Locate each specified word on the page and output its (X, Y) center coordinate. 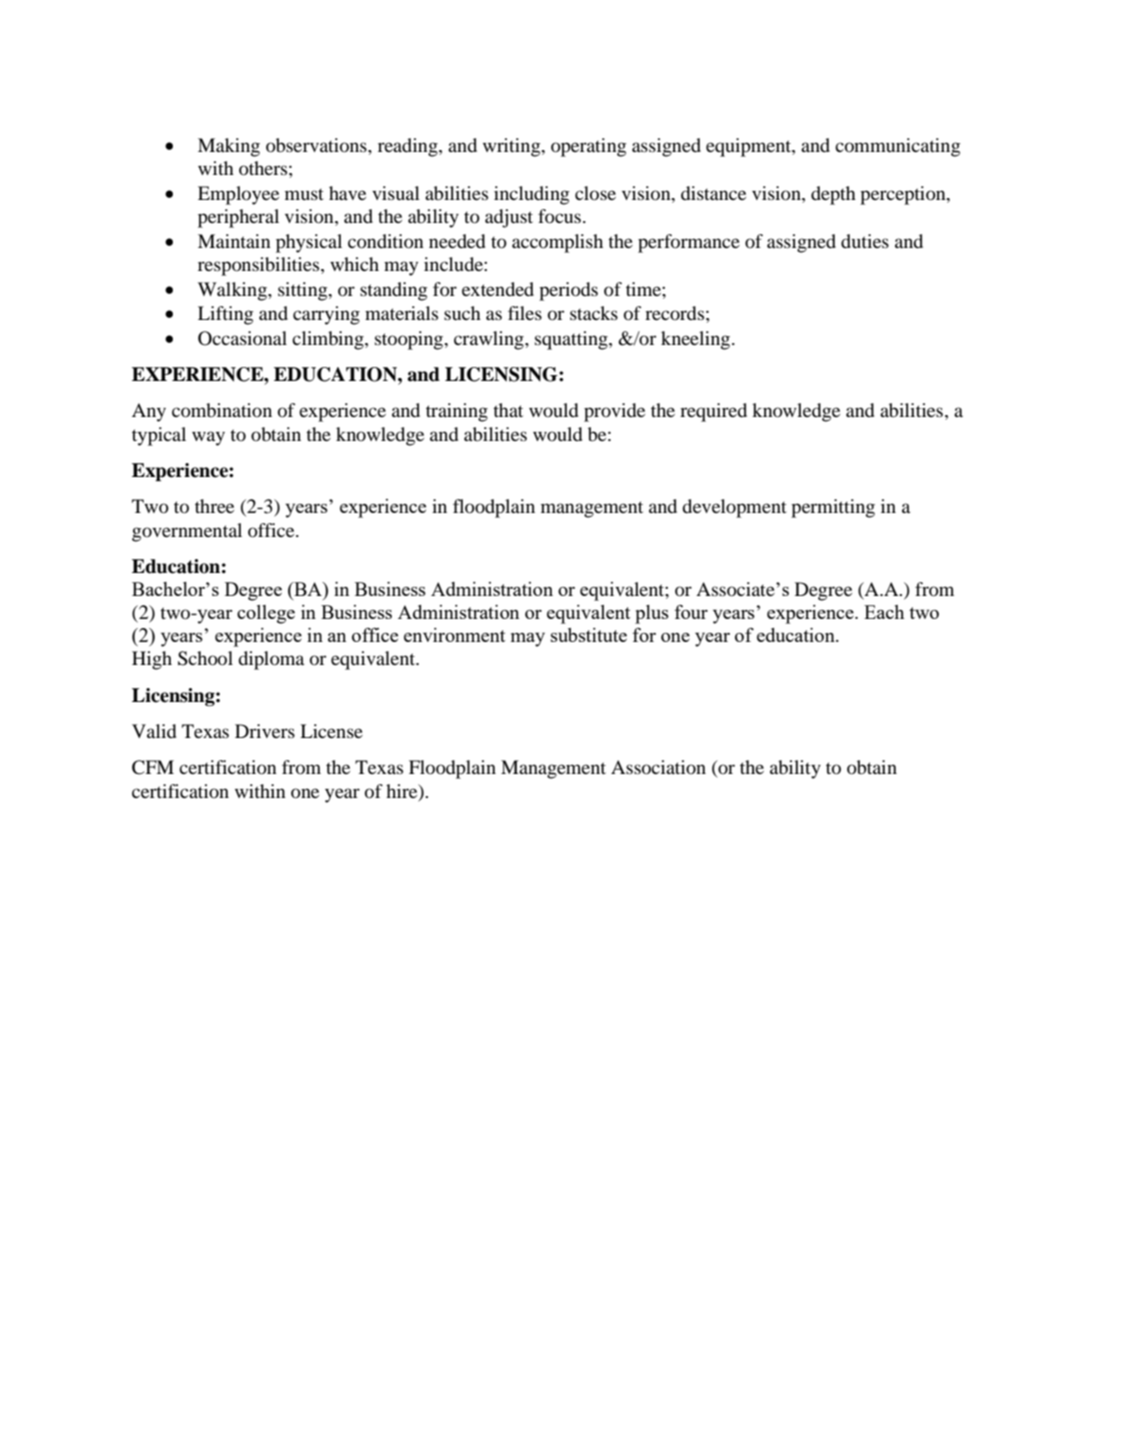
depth (833, 195)
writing (513, 147)
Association (658, 767)
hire (403, 792)
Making (229, 147)
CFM (153, 767)
